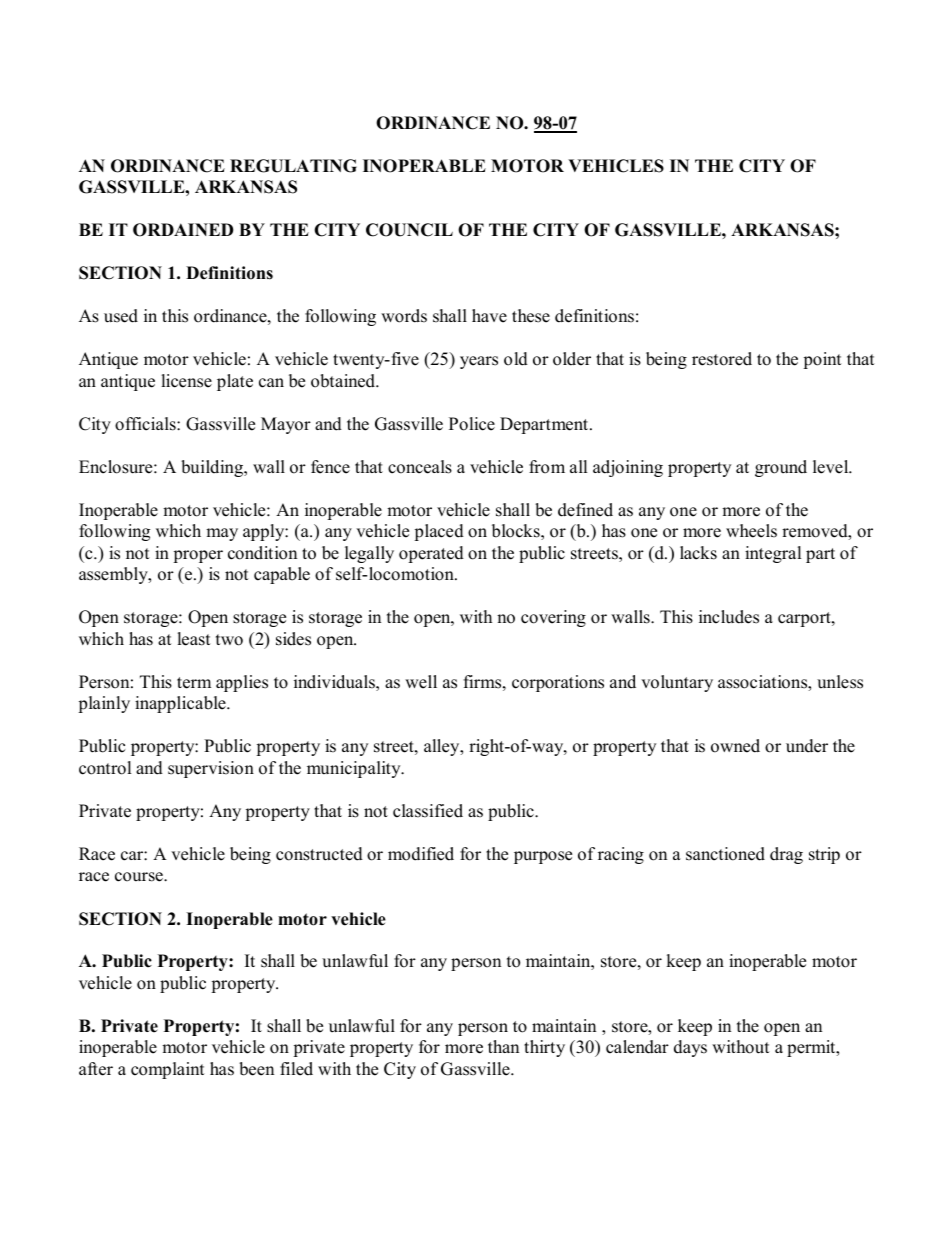 Image resolution: width=952 pixels, height=1234 pixels. What do you see at coordinates (168, 1070) in the document?
I see `complaint` at bounding box center [168, 1070].
